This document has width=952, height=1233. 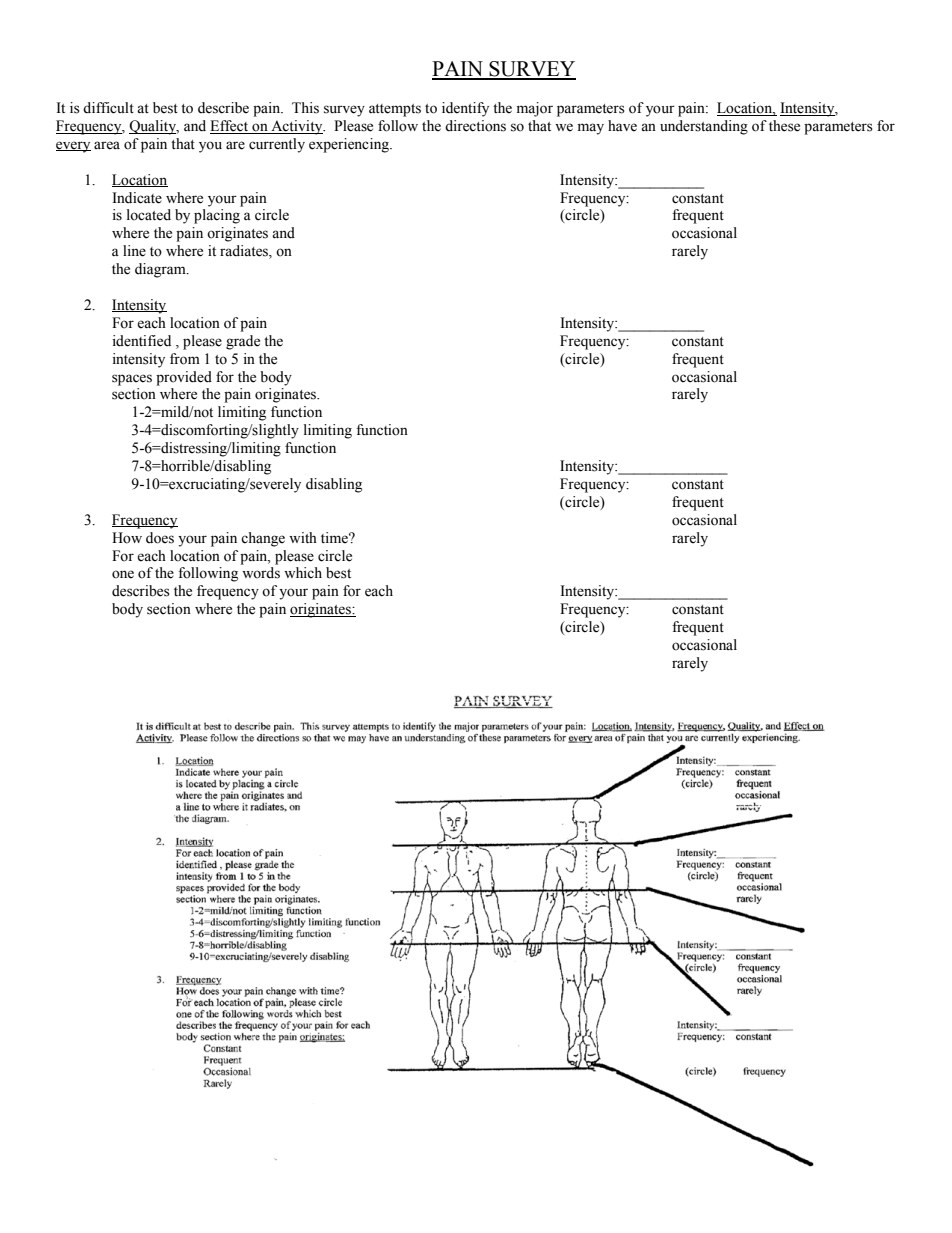 I want to click on one, so click(x=123, y=574).
